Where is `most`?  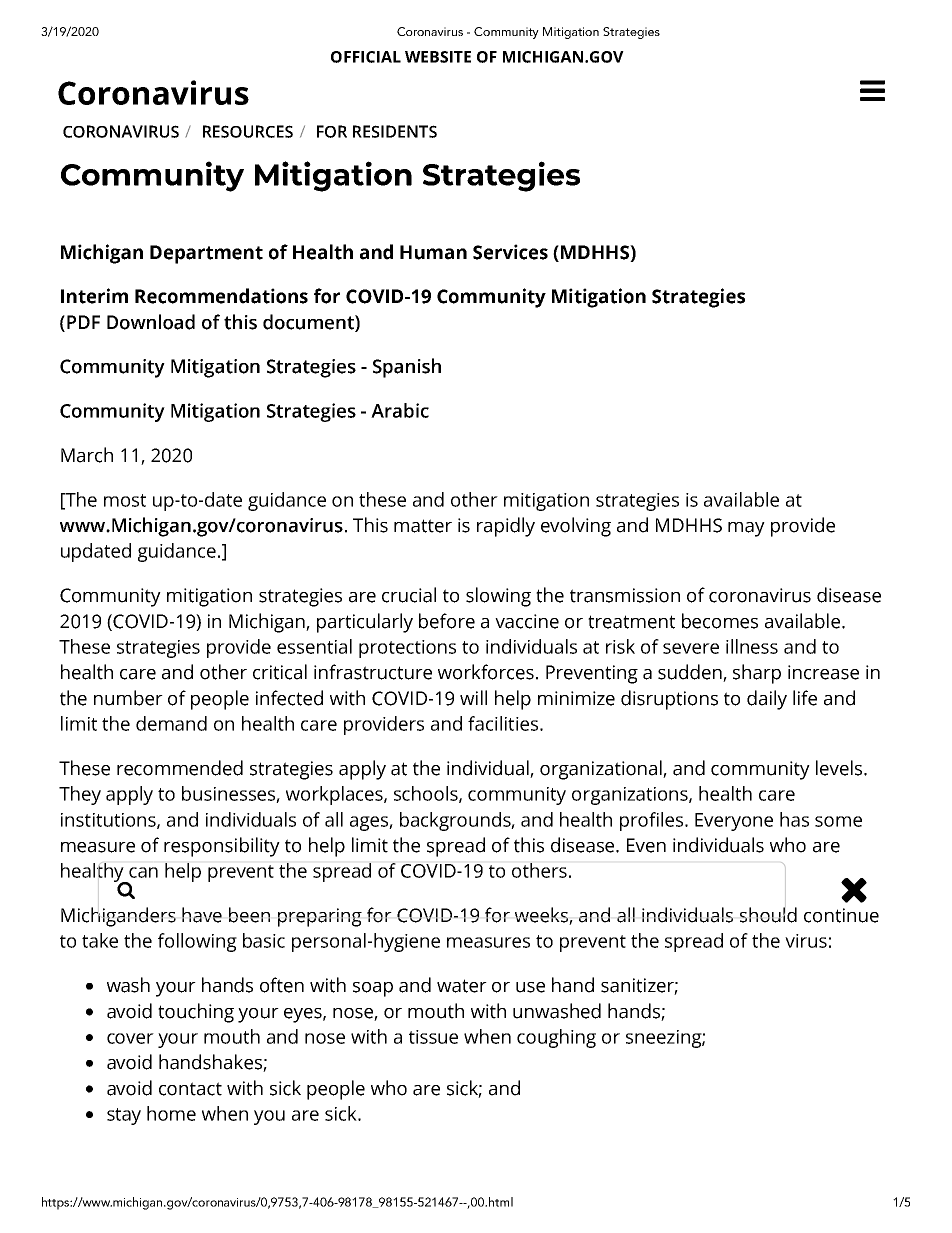
most is located at coordinates (125, 500).
